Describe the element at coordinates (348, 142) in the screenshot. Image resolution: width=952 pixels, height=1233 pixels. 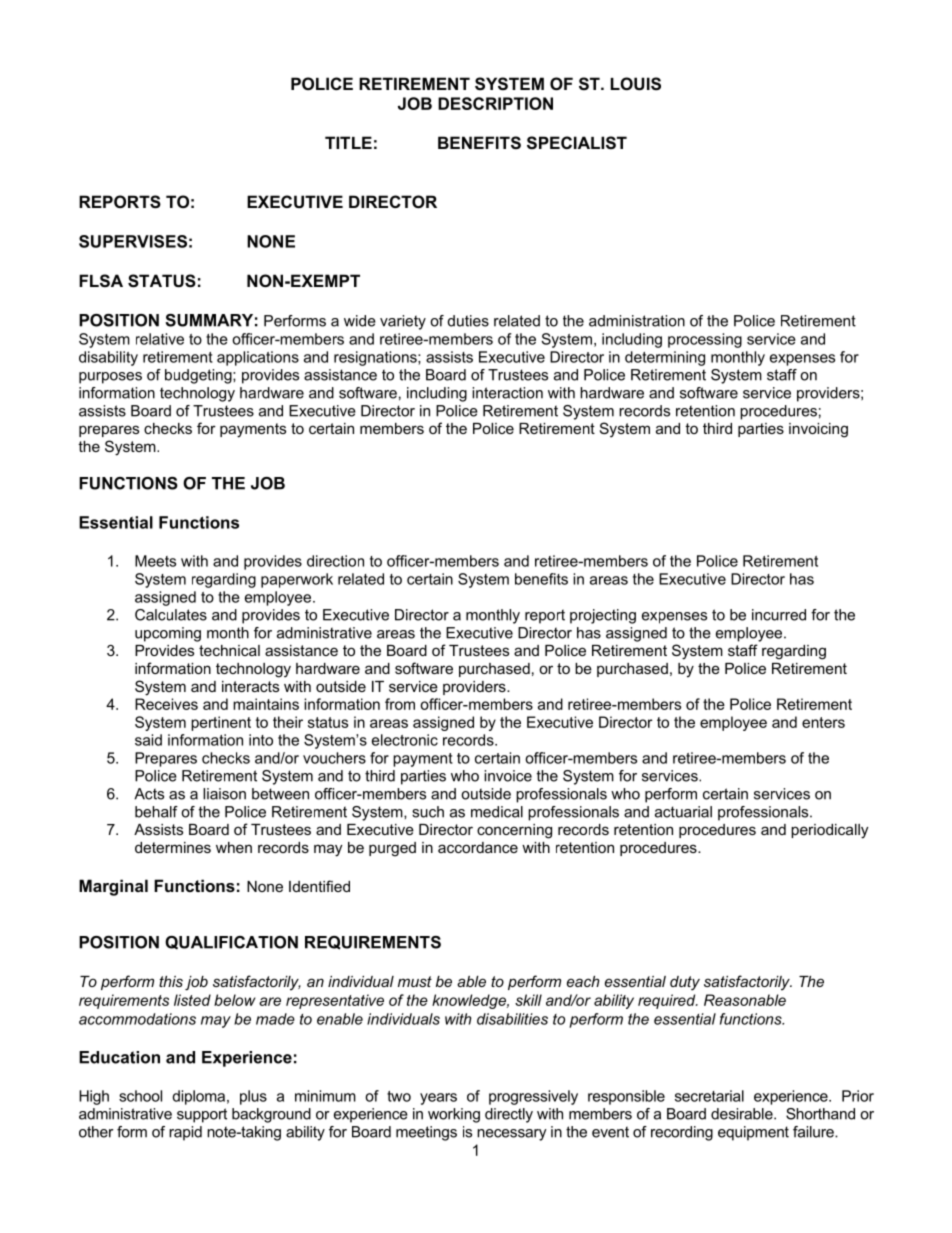
I see `TITLE` at that location.
